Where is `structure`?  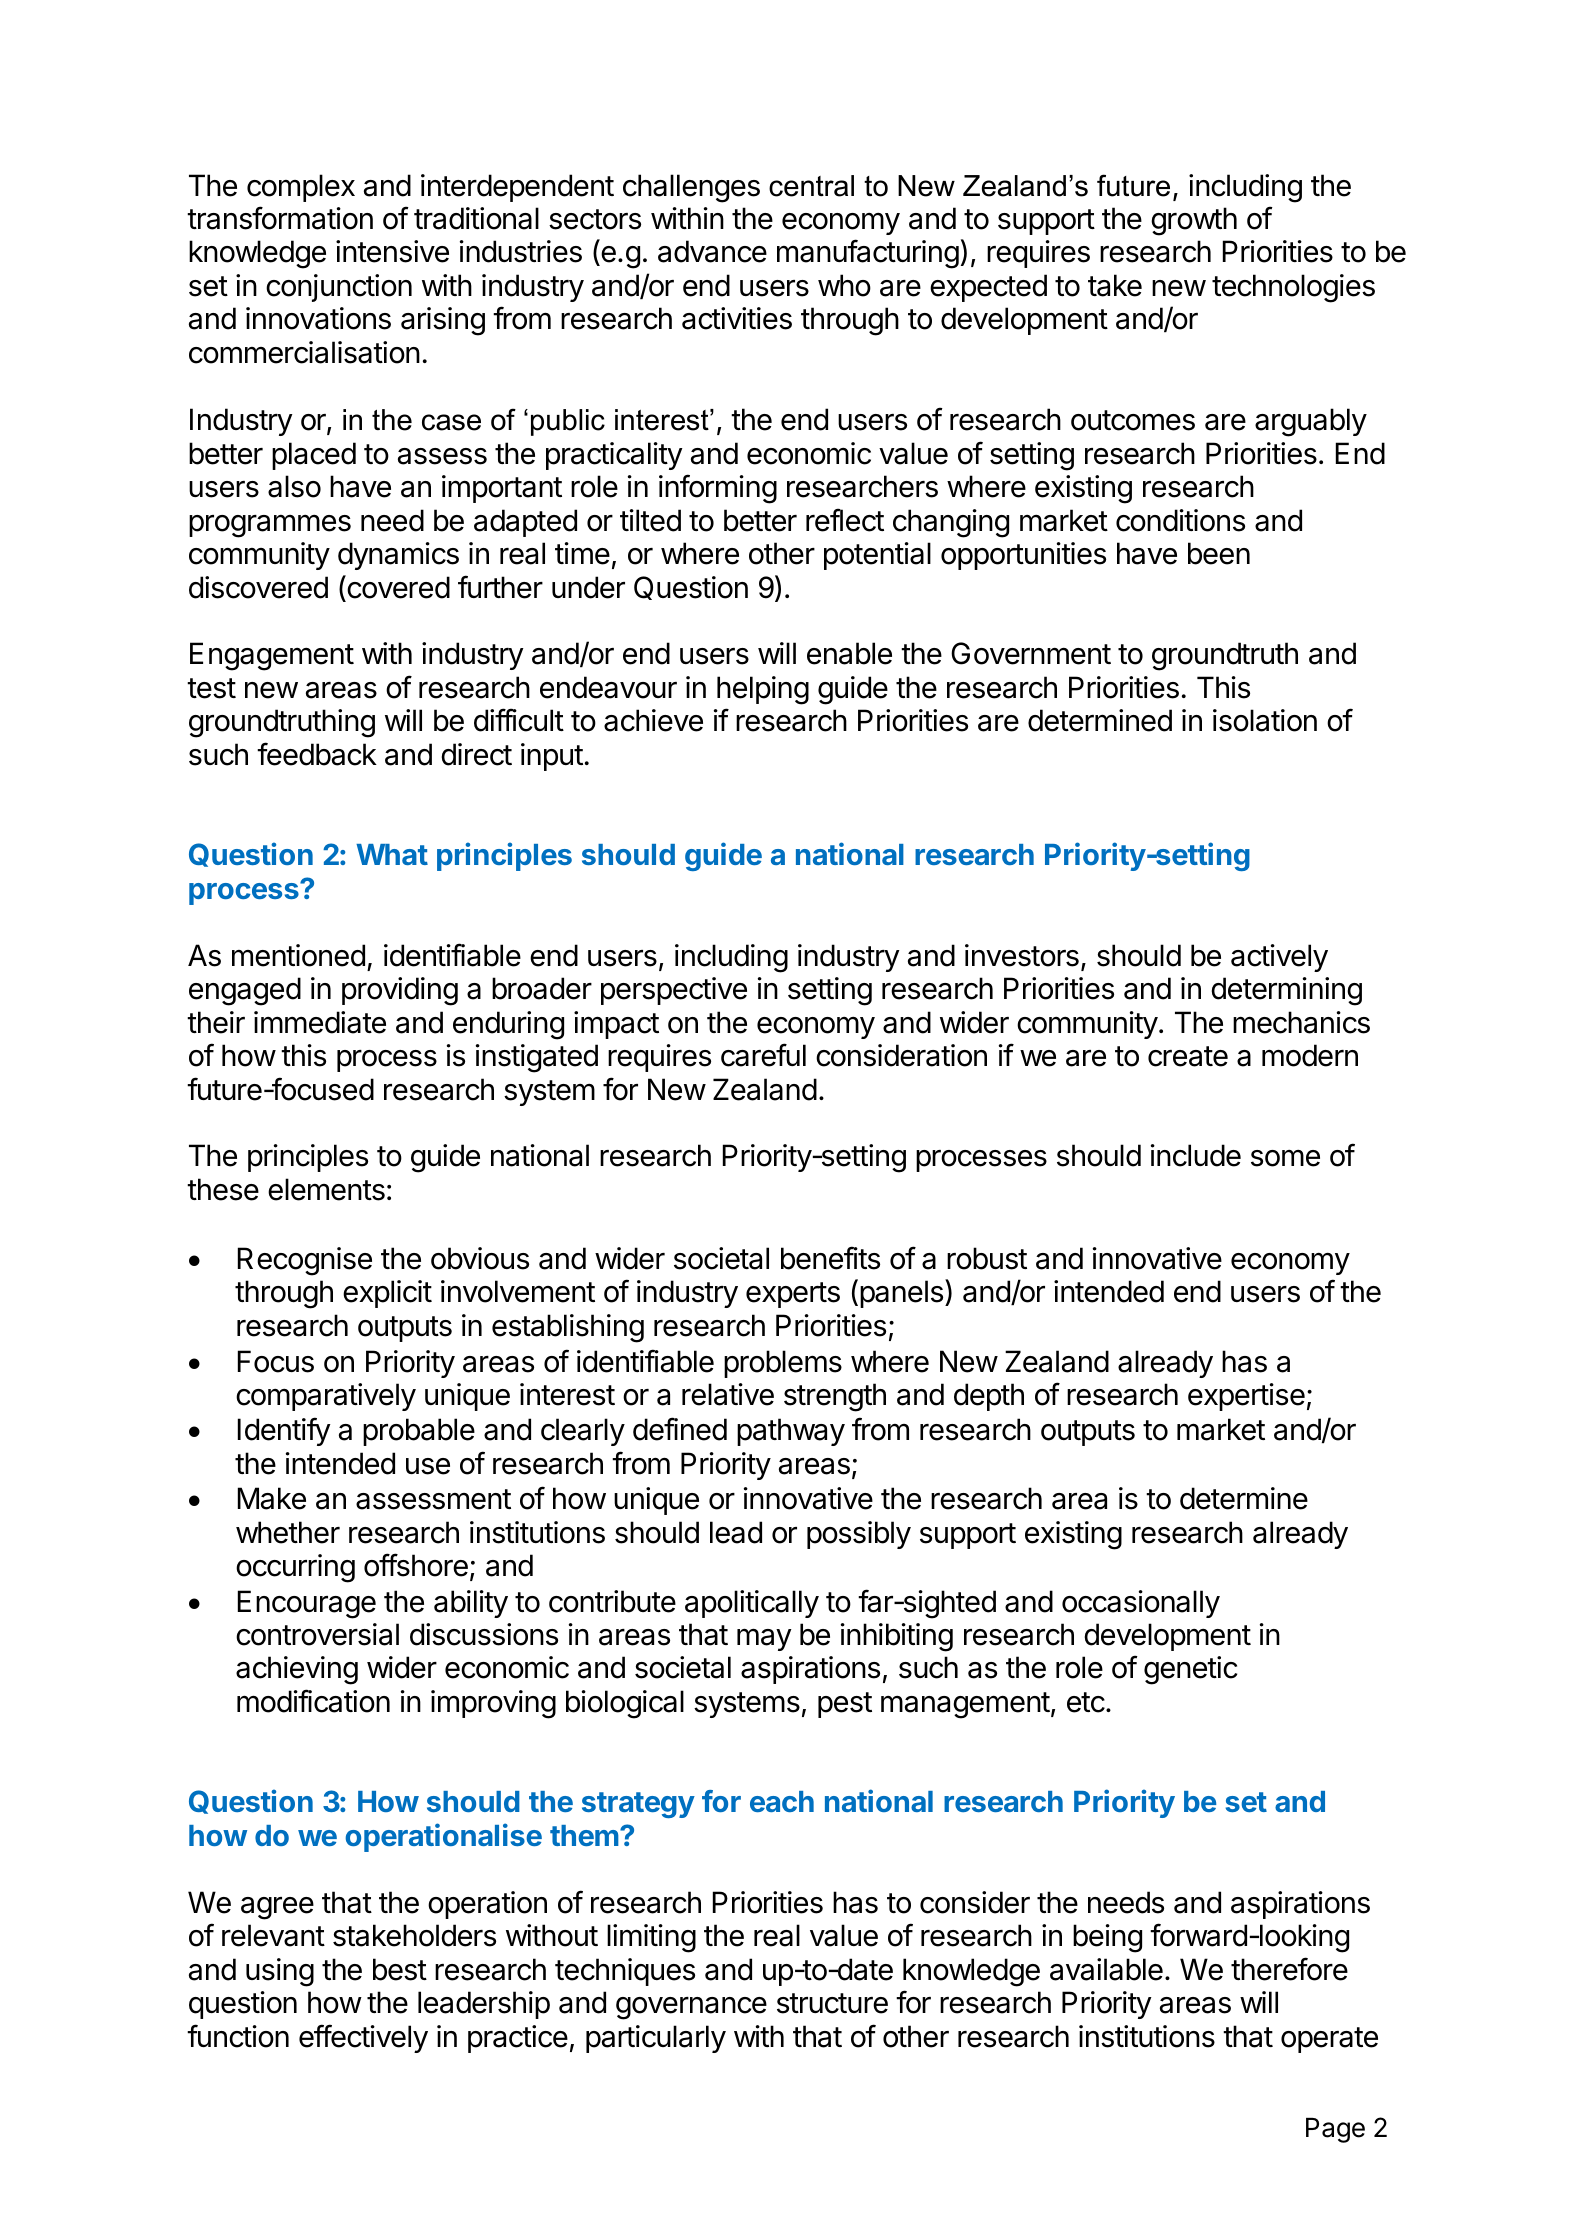
structure is located at coordinates (832, 2003).
